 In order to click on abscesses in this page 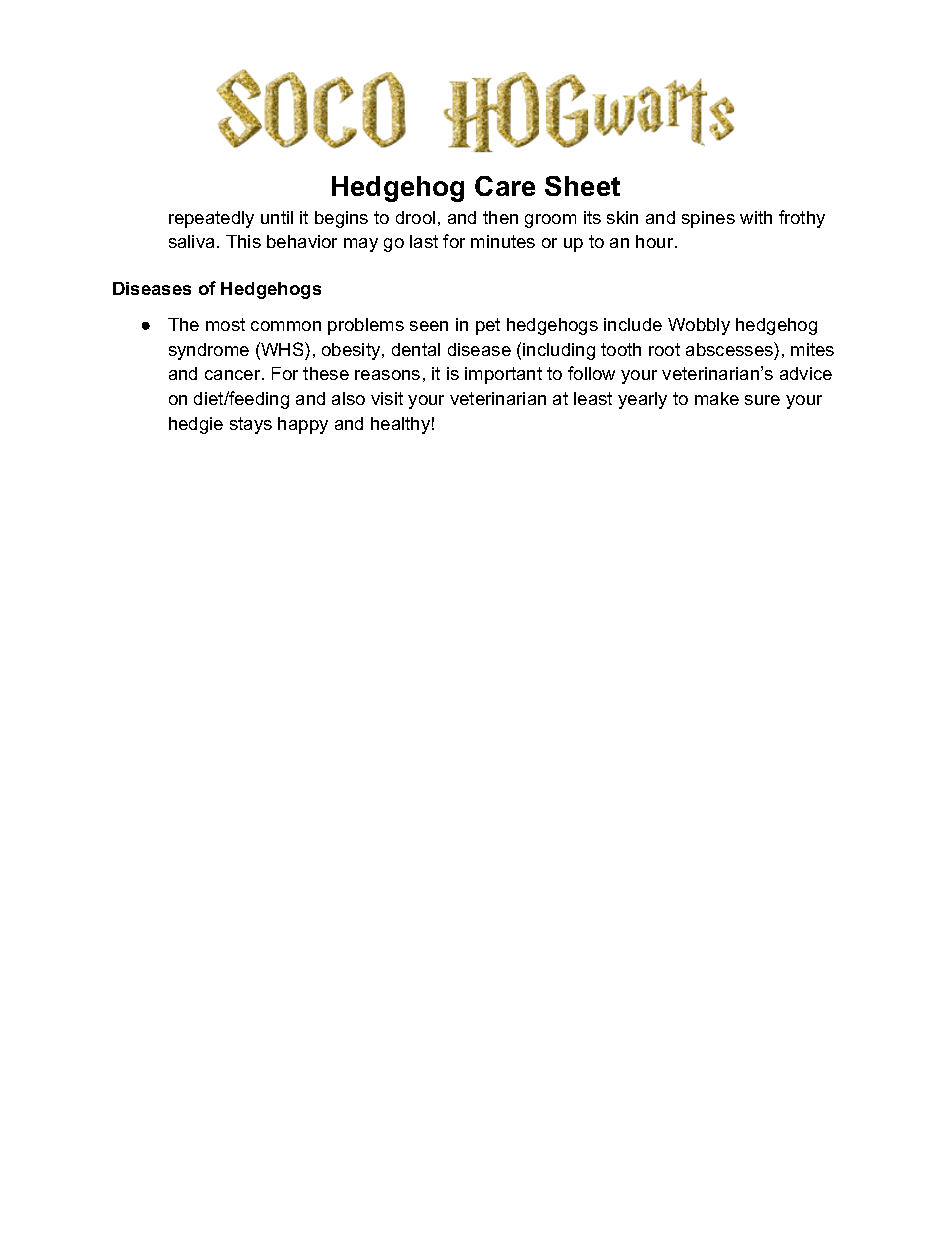, I will do `click(730, 349)`.
